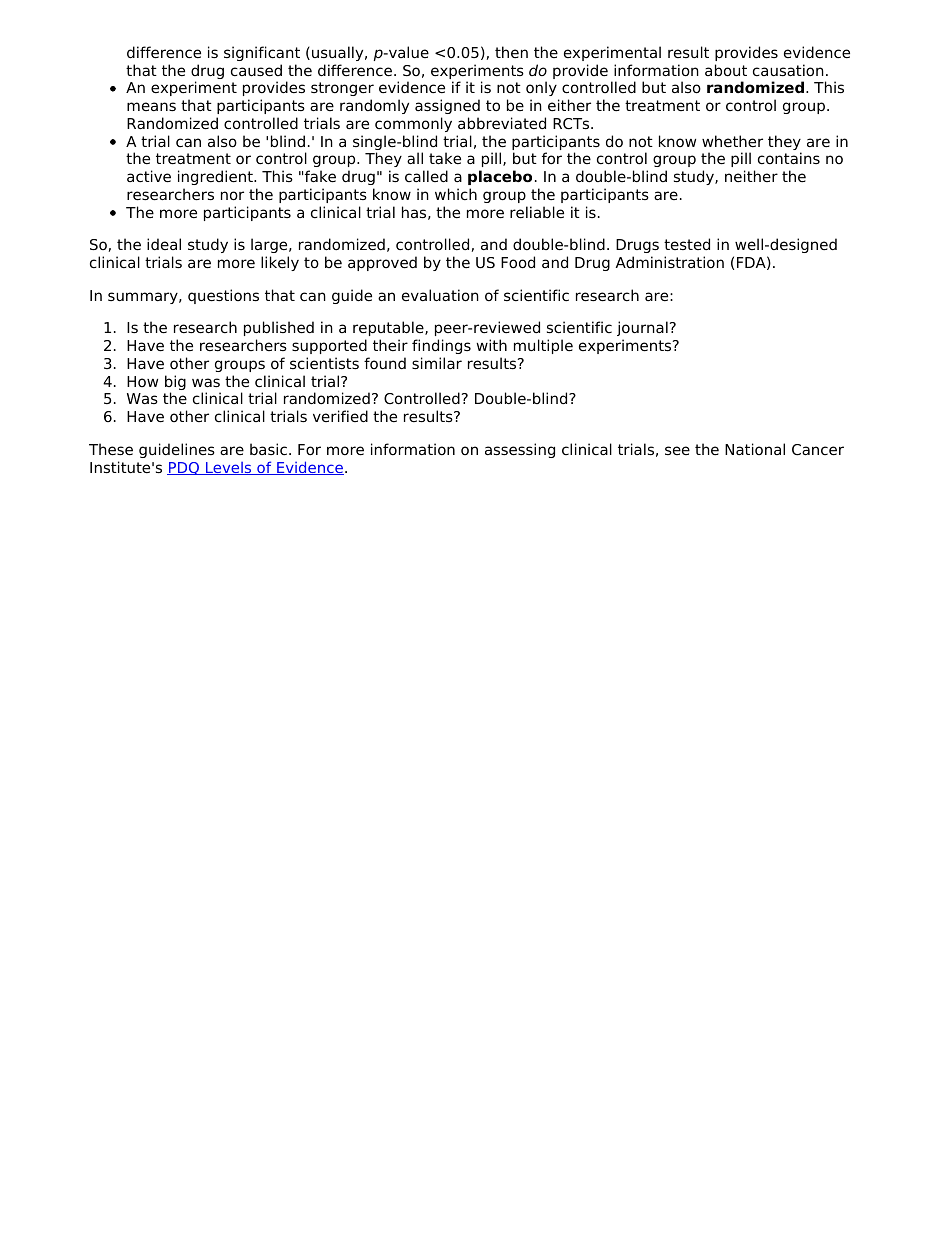 This screenshot has height=1233, width=952. What do you see at coordinates (789, 158) in the screenshot?
I see `contains` at bounding box center [789, 158].
